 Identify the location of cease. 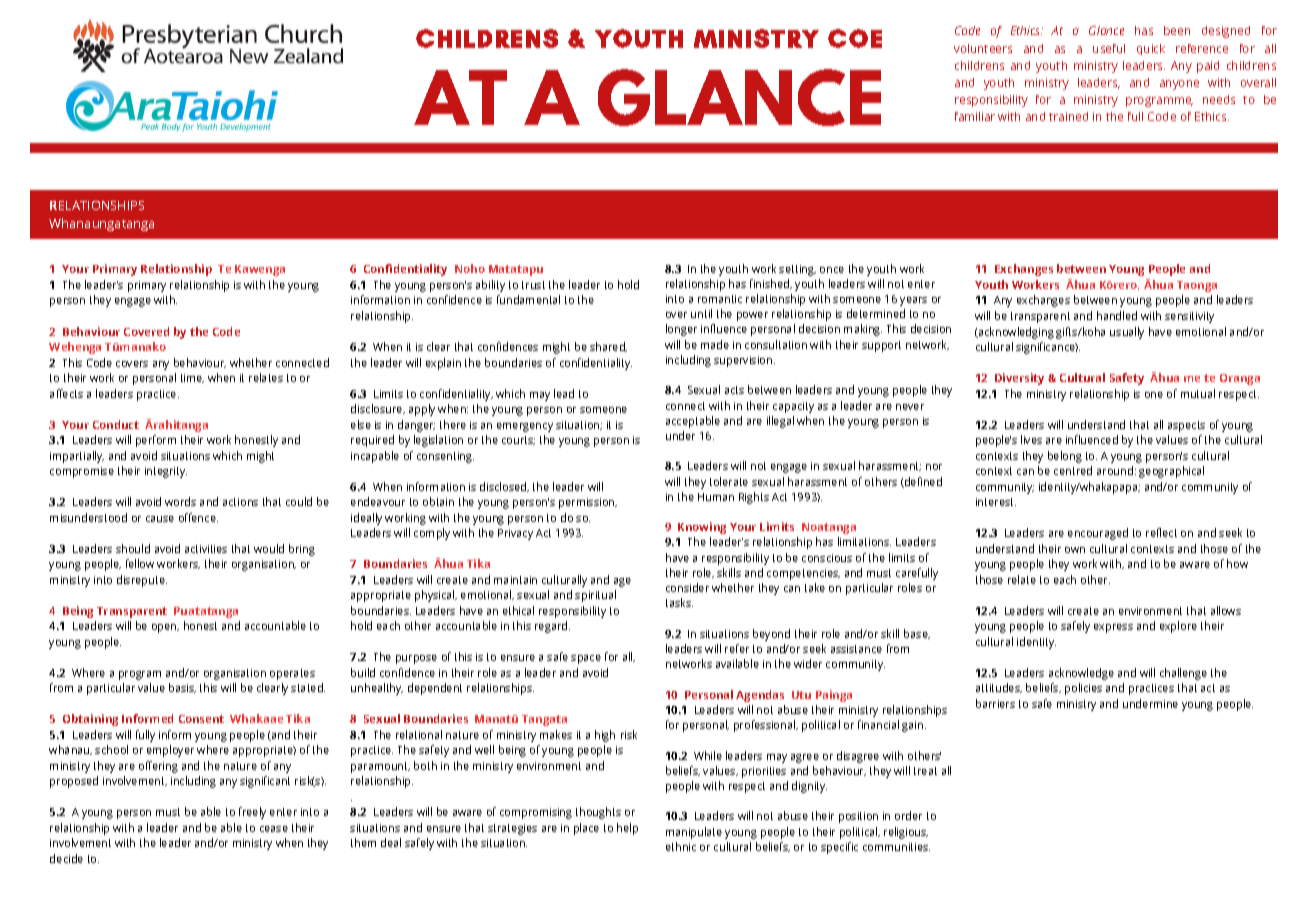
(274, 829).
